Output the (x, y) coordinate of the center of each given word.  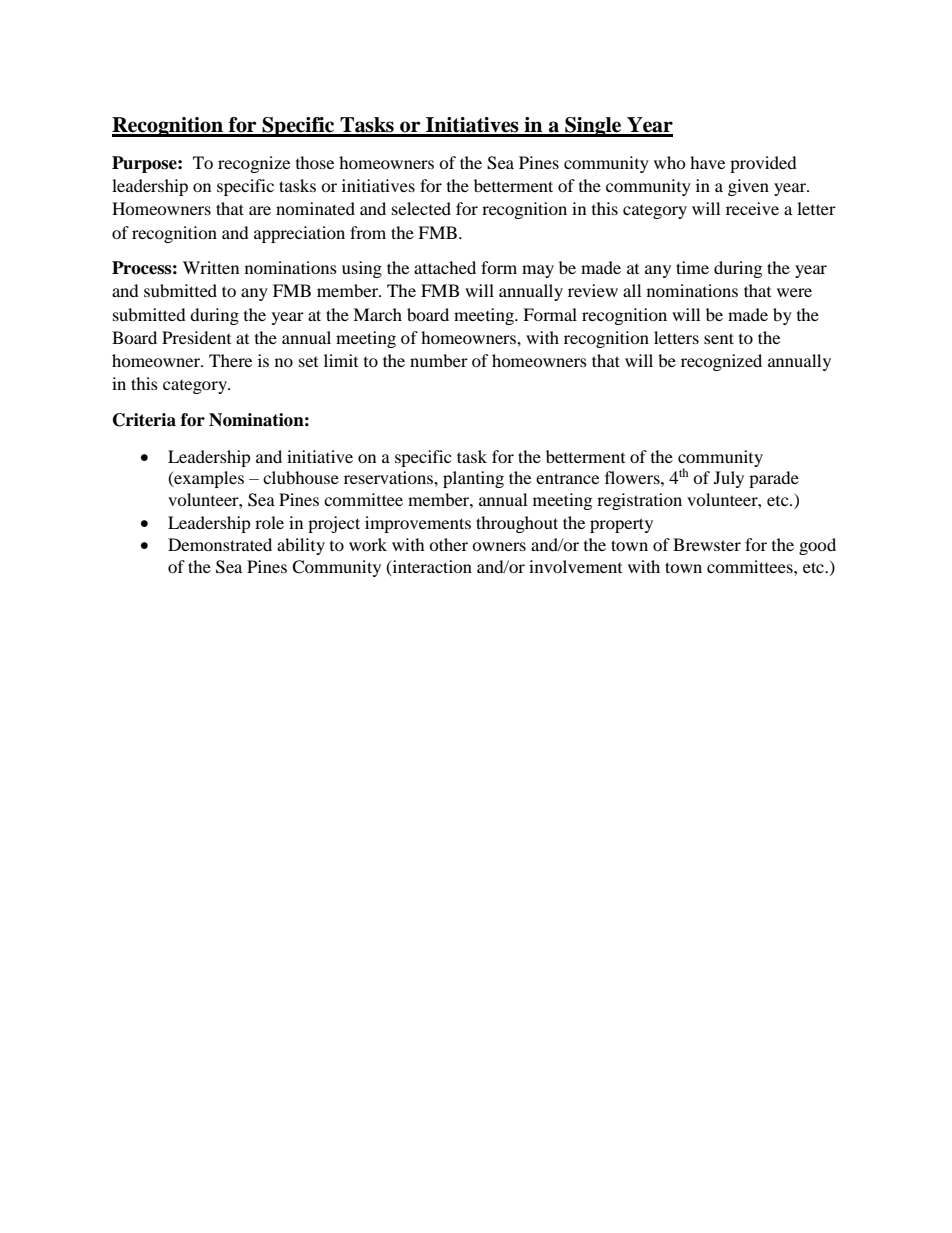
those (315, 162)
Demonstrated (220, 544)
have (707, 162)
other (448, 544)
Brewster (707, 544)
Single (593, 127)
